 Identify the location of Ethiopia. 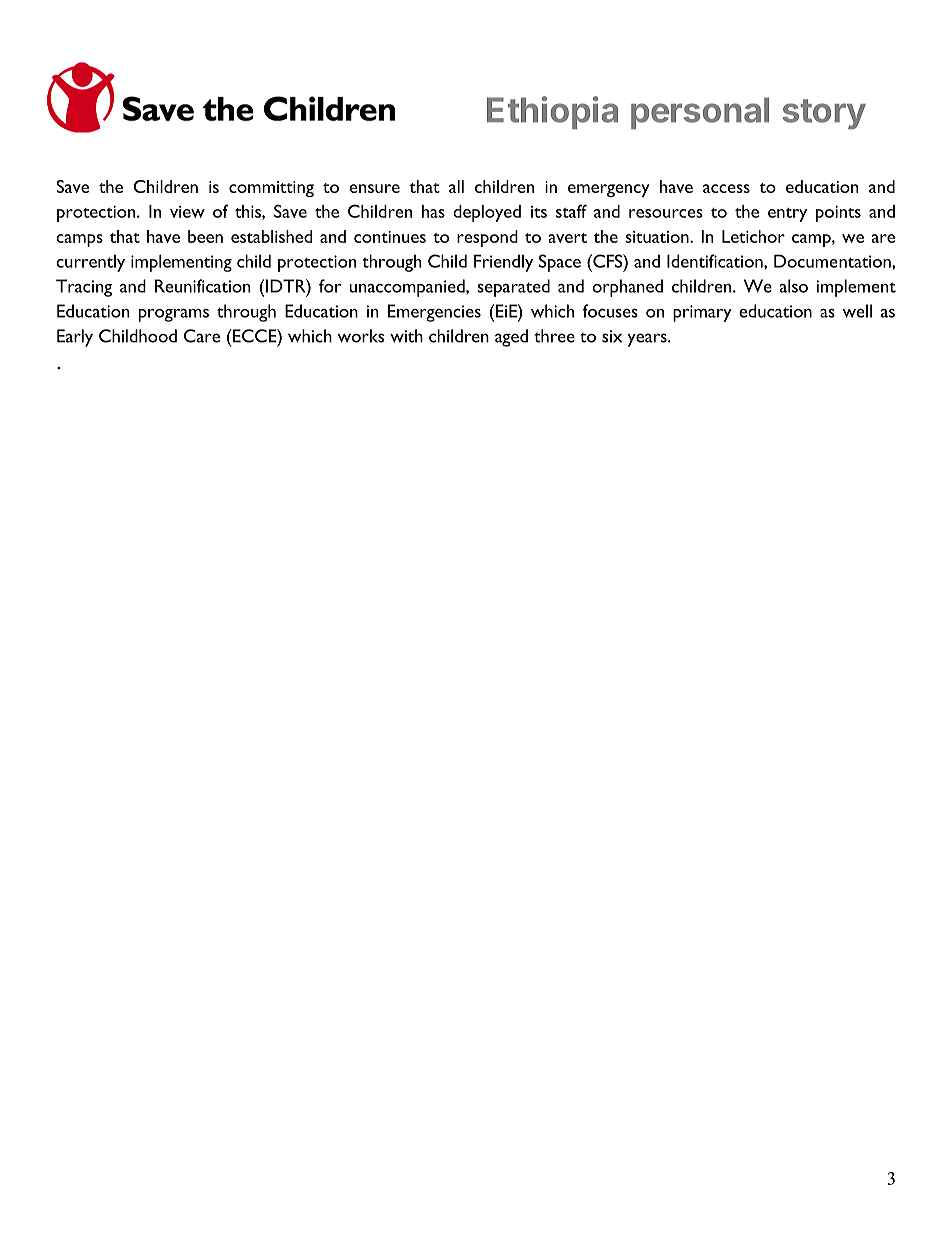
(552, 112).
